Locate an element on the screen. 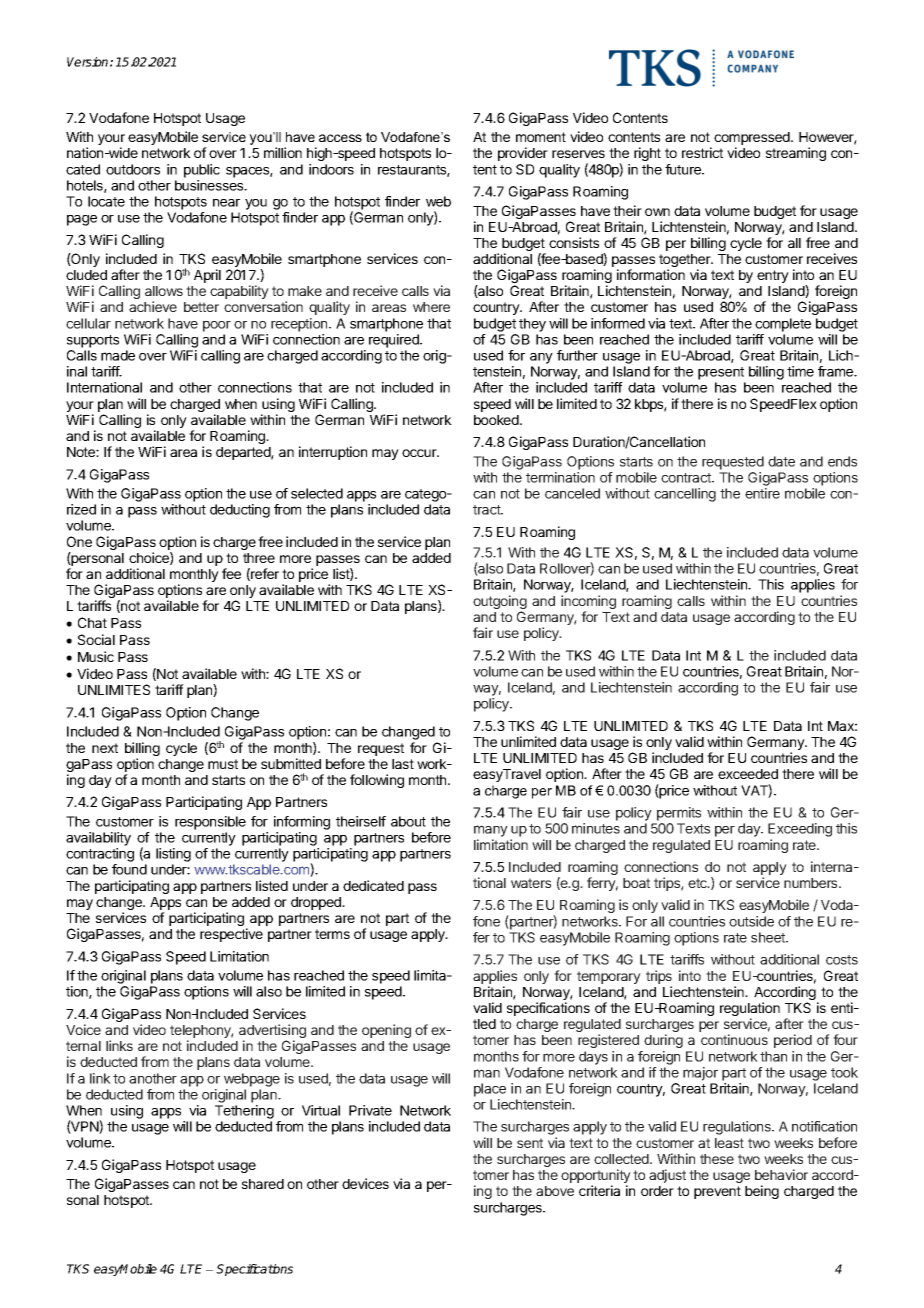 This screenshot has height=1308, width=924. cancelling is located at coordinates (685, 495).
